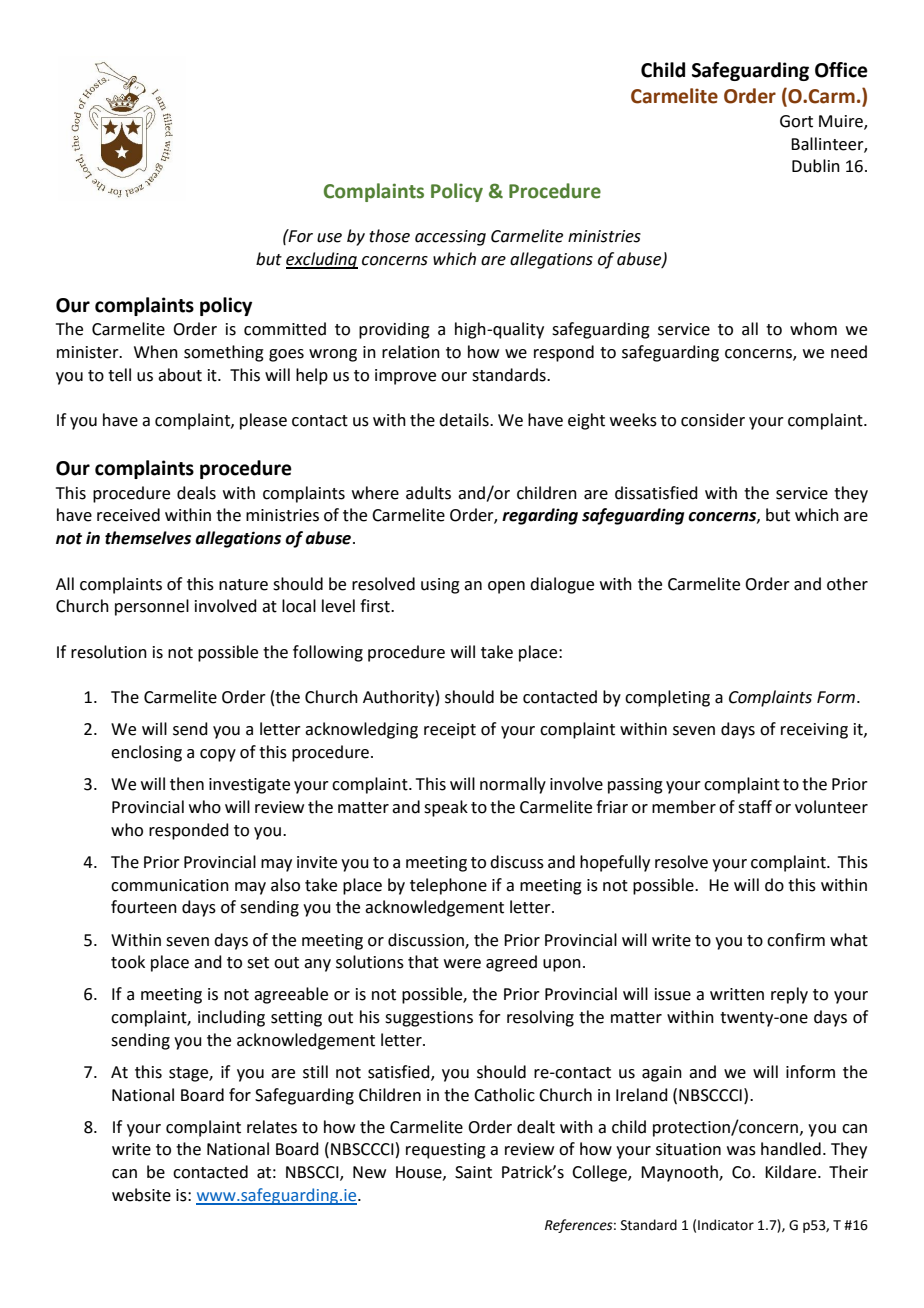  I want to click on excluding, so click(322, 260).
